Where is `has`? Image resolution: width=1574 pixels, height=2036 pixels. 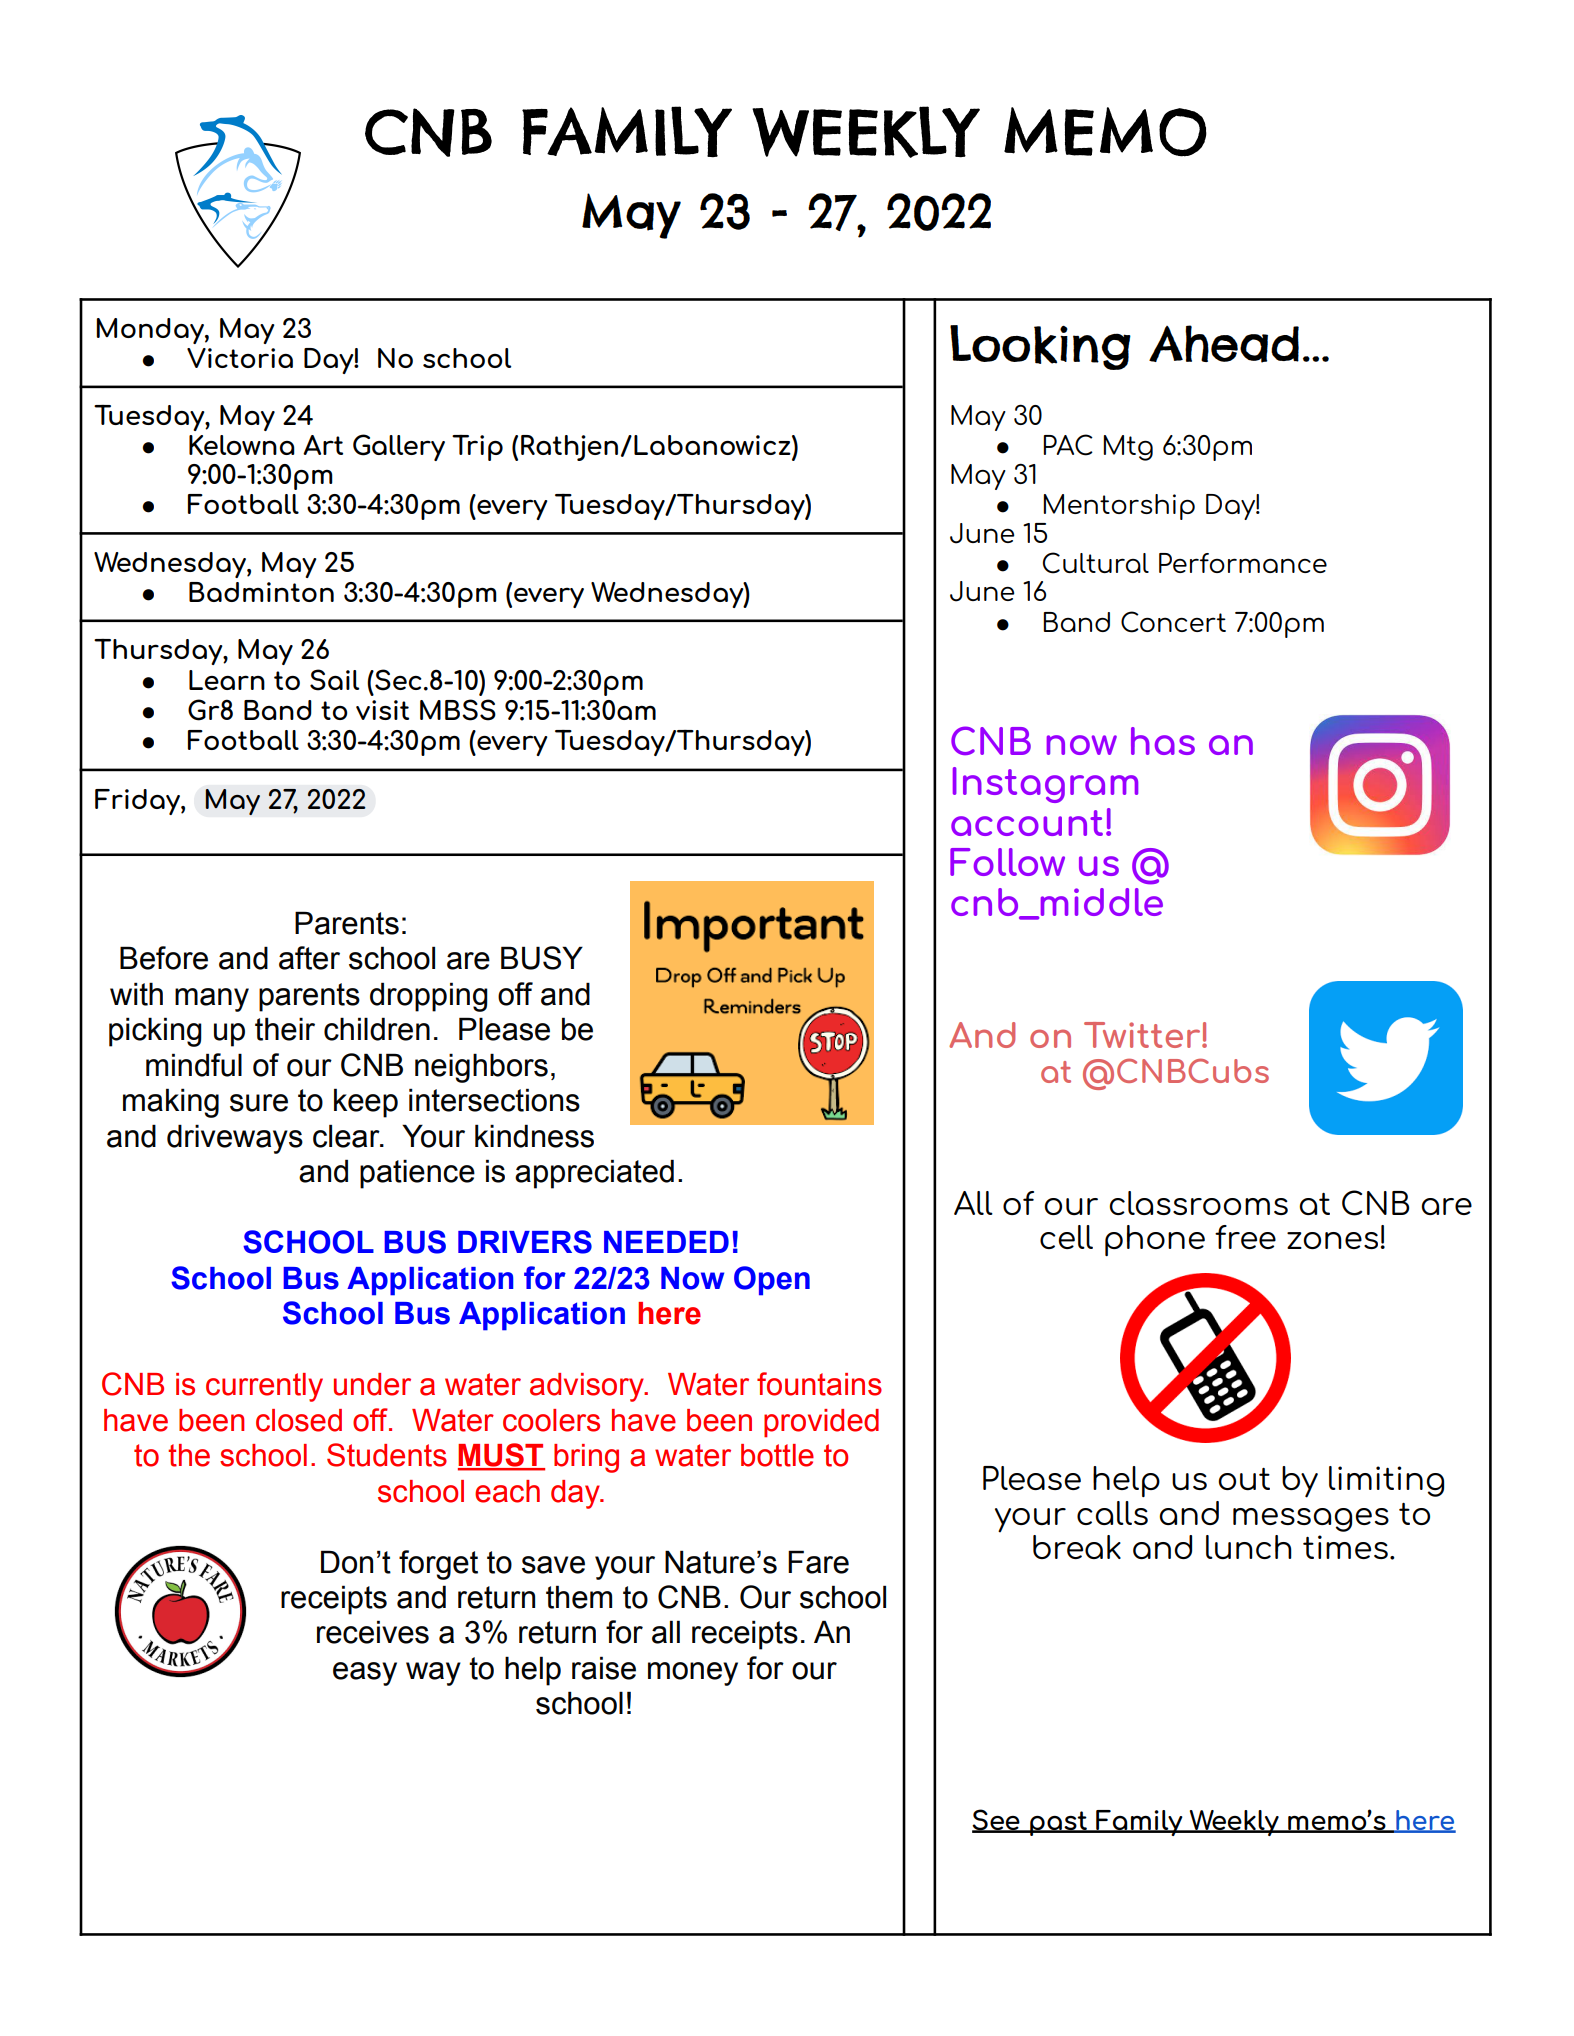
has is located at coordinates (1163, 741).
